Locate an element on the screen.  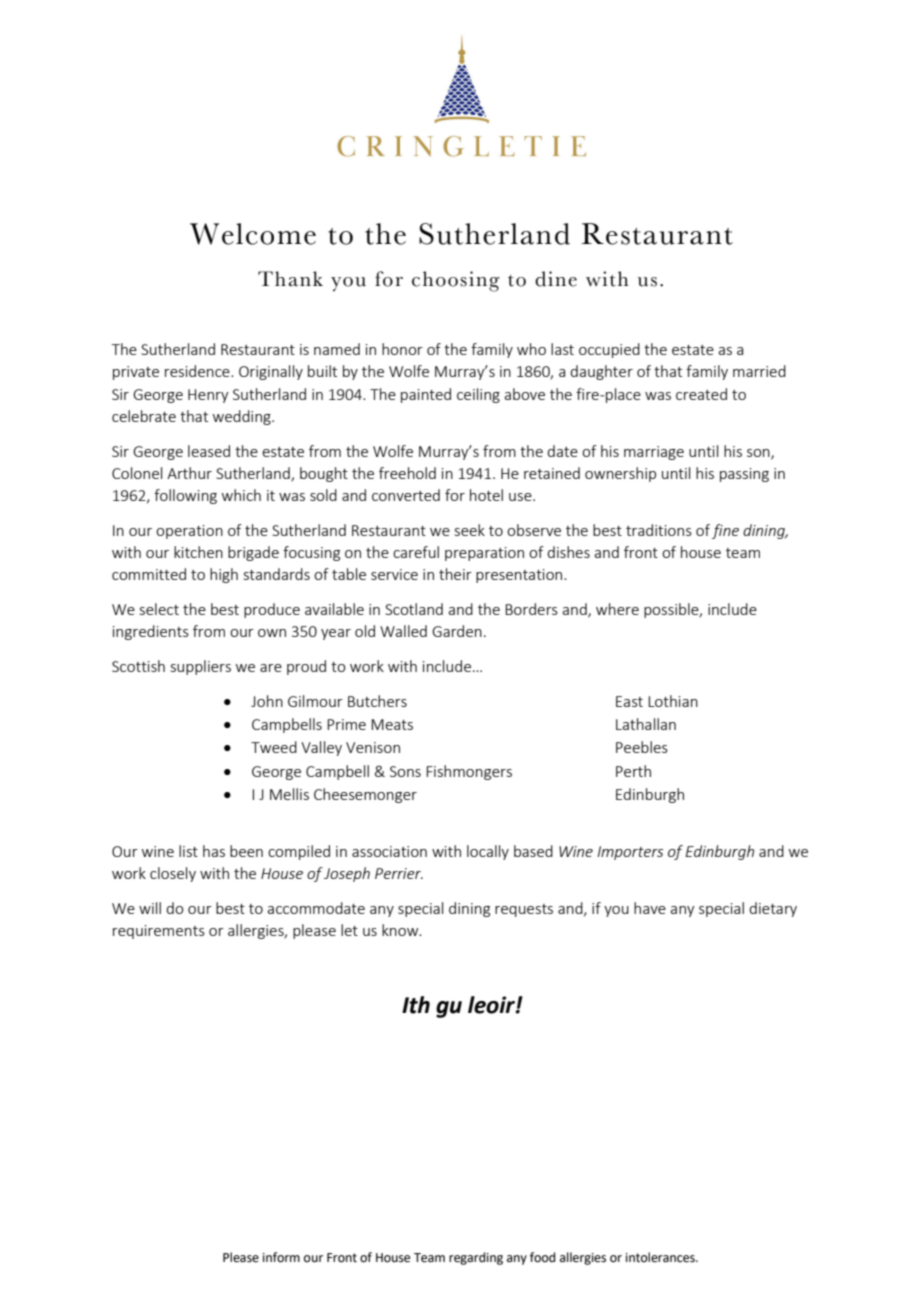
inform is located at coordinates (281, 1257).
